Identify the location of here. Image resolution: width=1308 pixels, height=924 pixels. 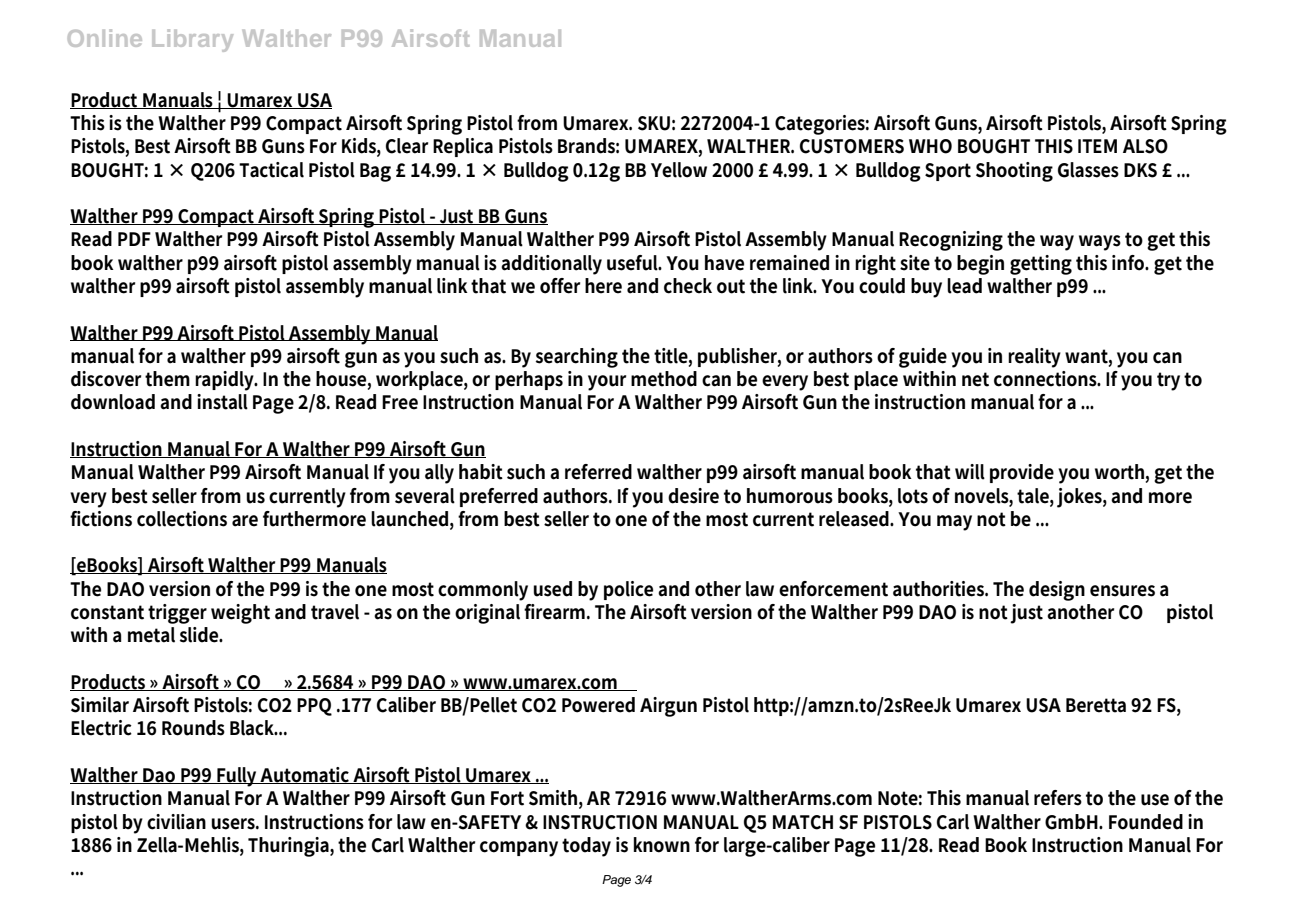
(603, 286).
